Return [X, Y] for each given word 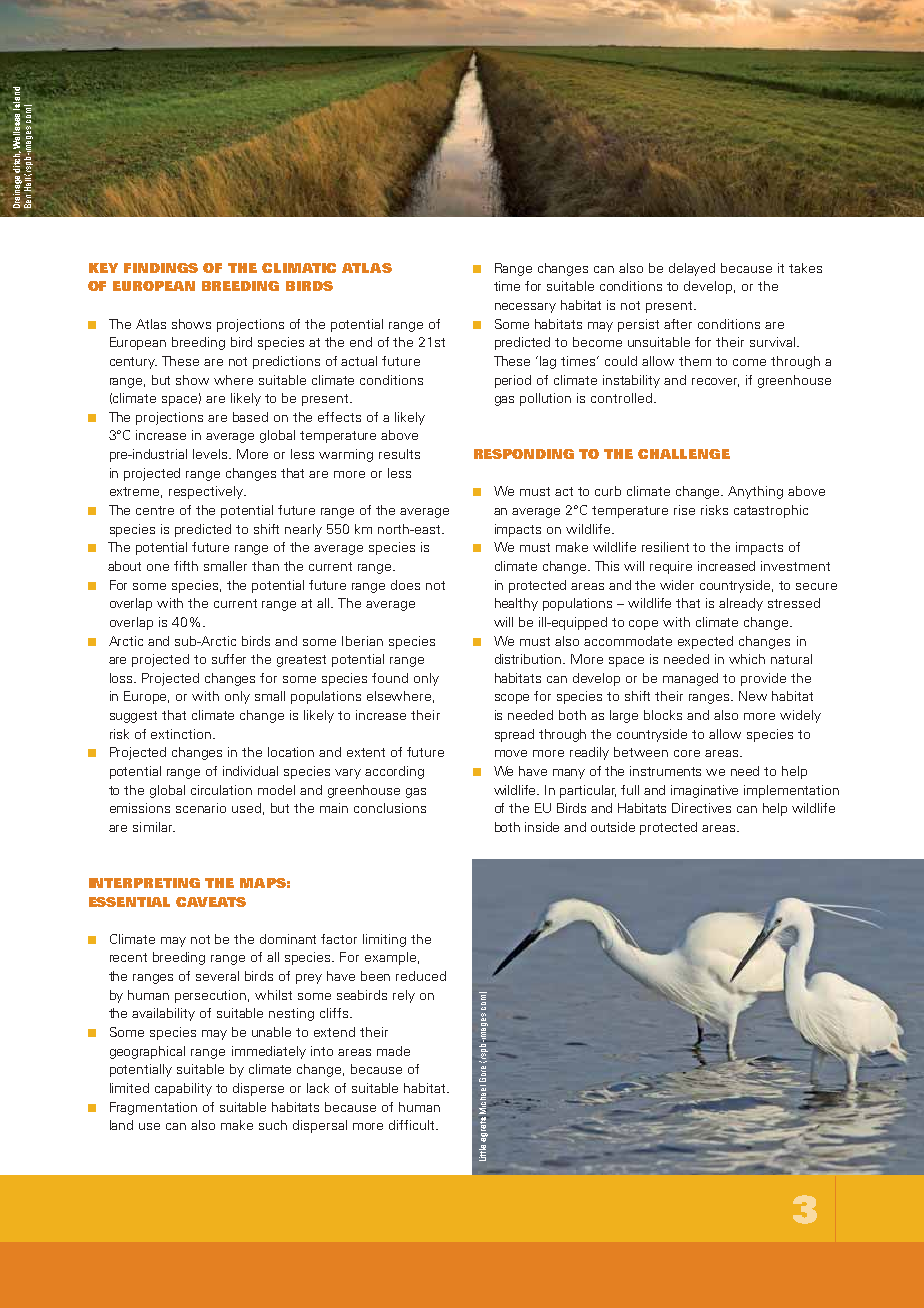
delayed [692, 269]
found [390, 678]
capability [183, 1089]
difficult [413, 1125]
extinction [181, 734]
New [753, 696]
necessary [525, 308]
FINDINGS [161, 268]
